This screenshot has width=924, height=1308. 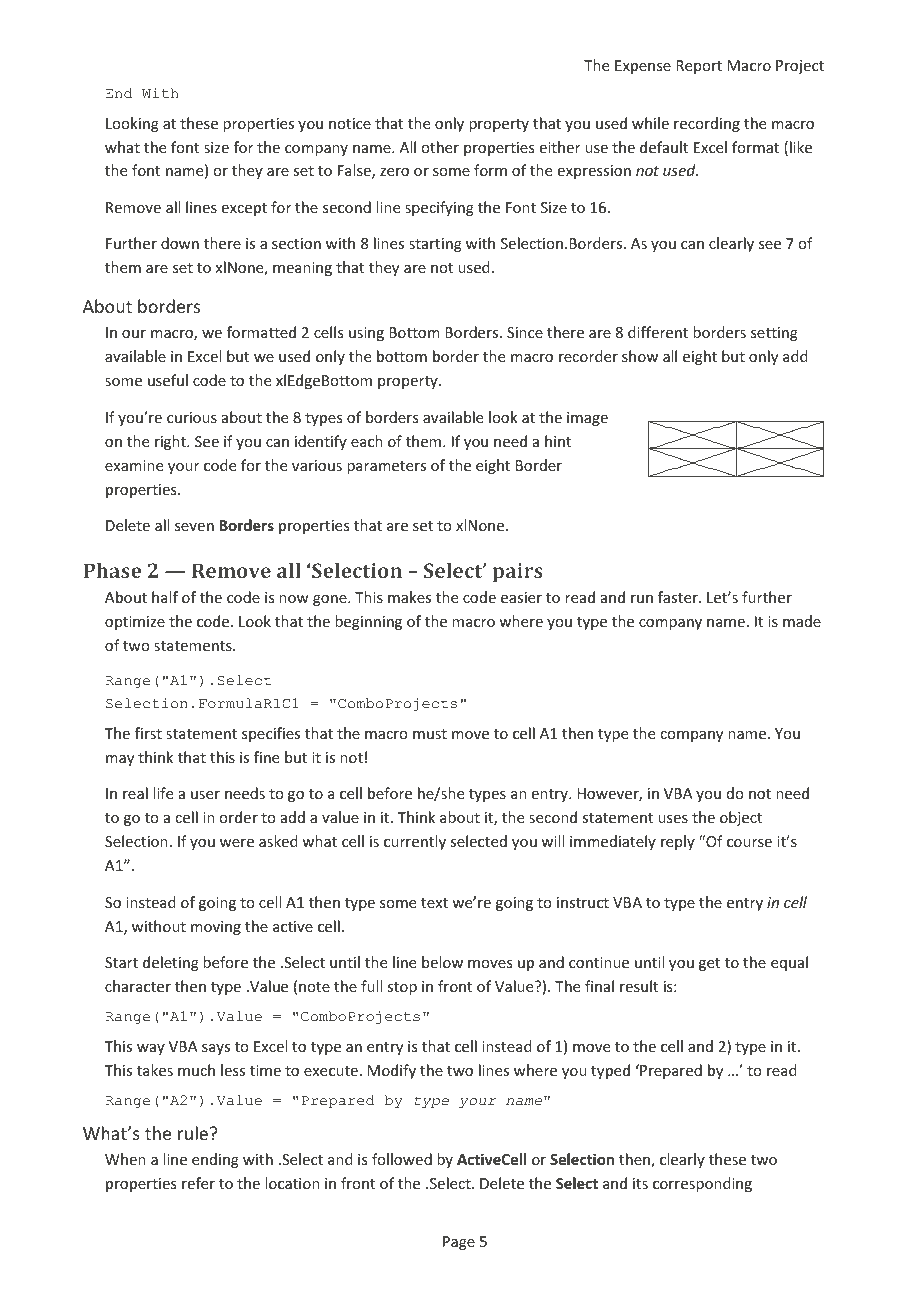 I want to click on recording, so click(x=707, y=124).
